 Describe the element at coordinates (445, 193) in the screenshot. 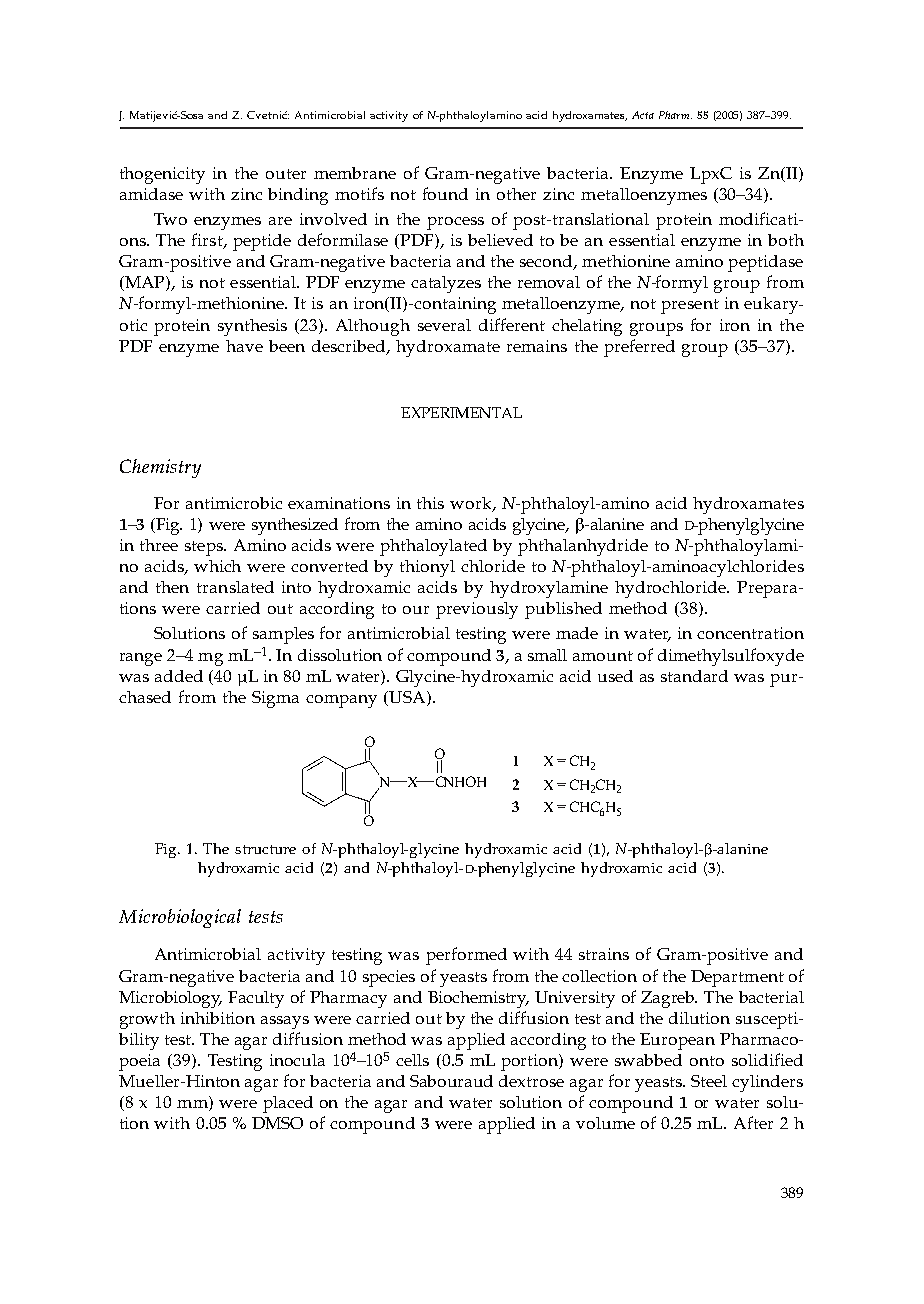

I see `found` at that location.
